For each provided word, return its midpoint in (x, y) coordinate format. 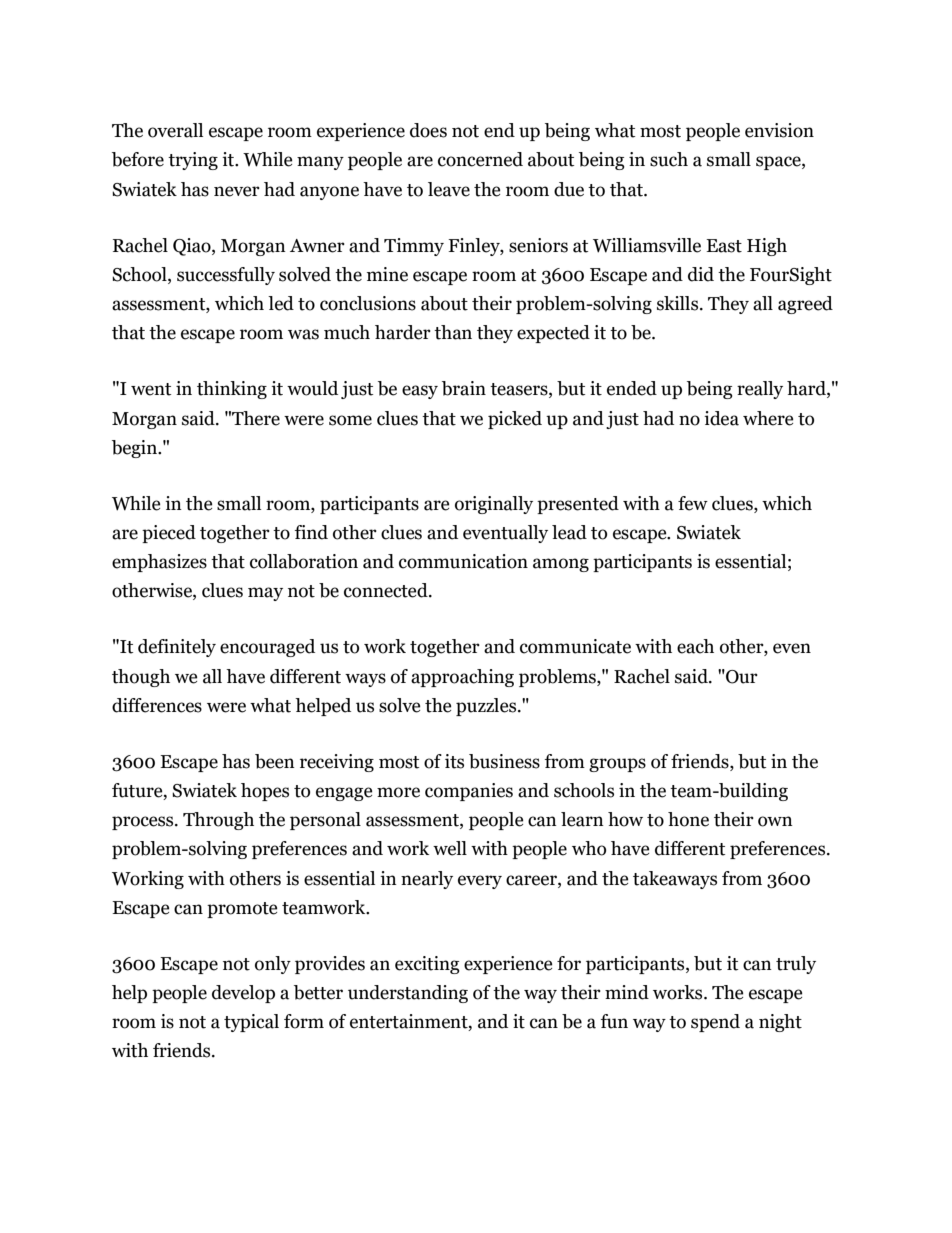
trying (193, 161)
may (265, 594)
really (760, 390)
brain (464, 388)
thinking (232, 390)
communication (463, 561)
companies (469, 792)
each (695, 646)
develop (243, 994)
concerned (480, 159)
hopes (265, 792)
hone (688, 819)
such (669, 159)
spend (715, 1023)
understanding (408, 994)
